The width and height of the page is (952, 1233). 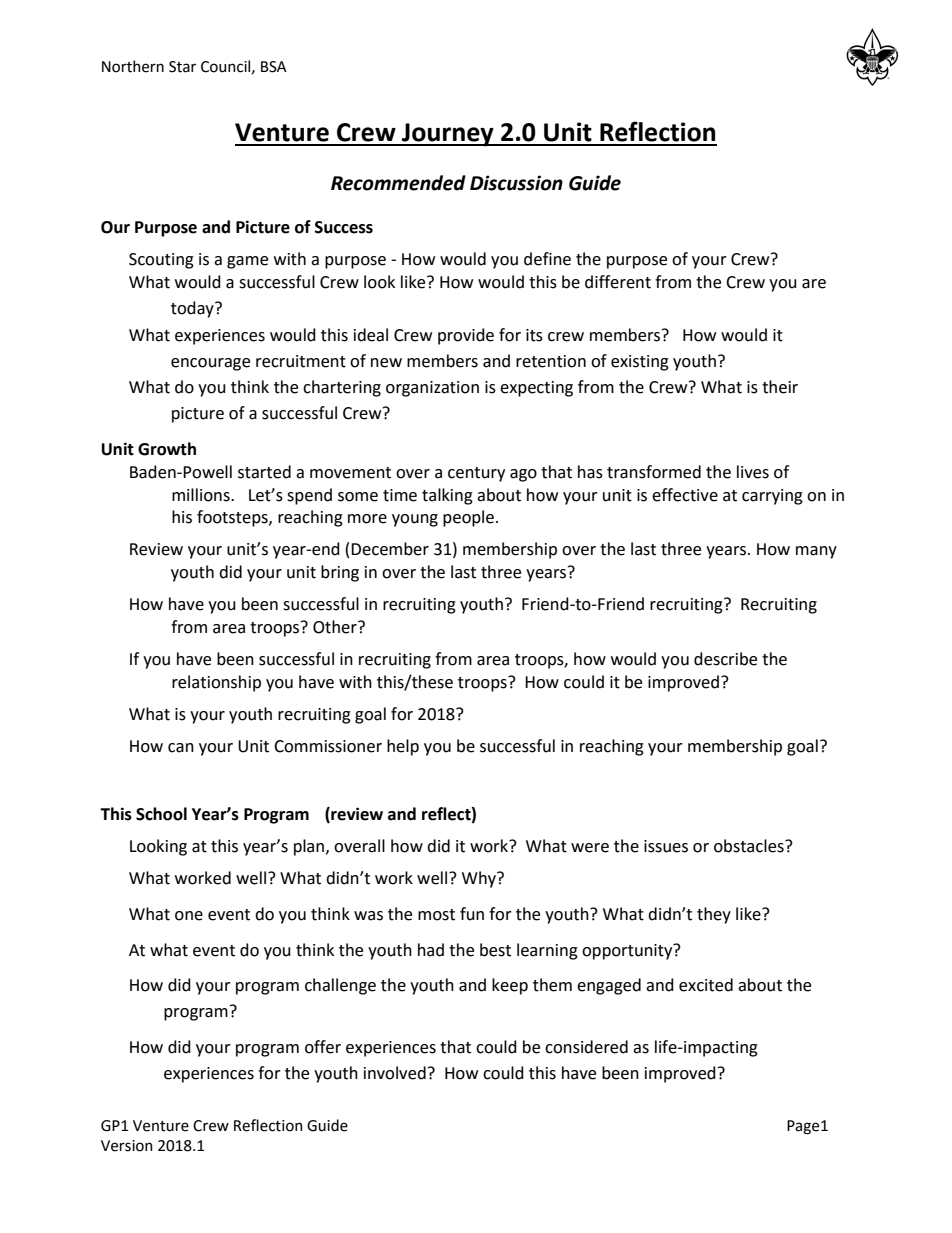 I want to click on Discussion, so click(x=516, y=183).
